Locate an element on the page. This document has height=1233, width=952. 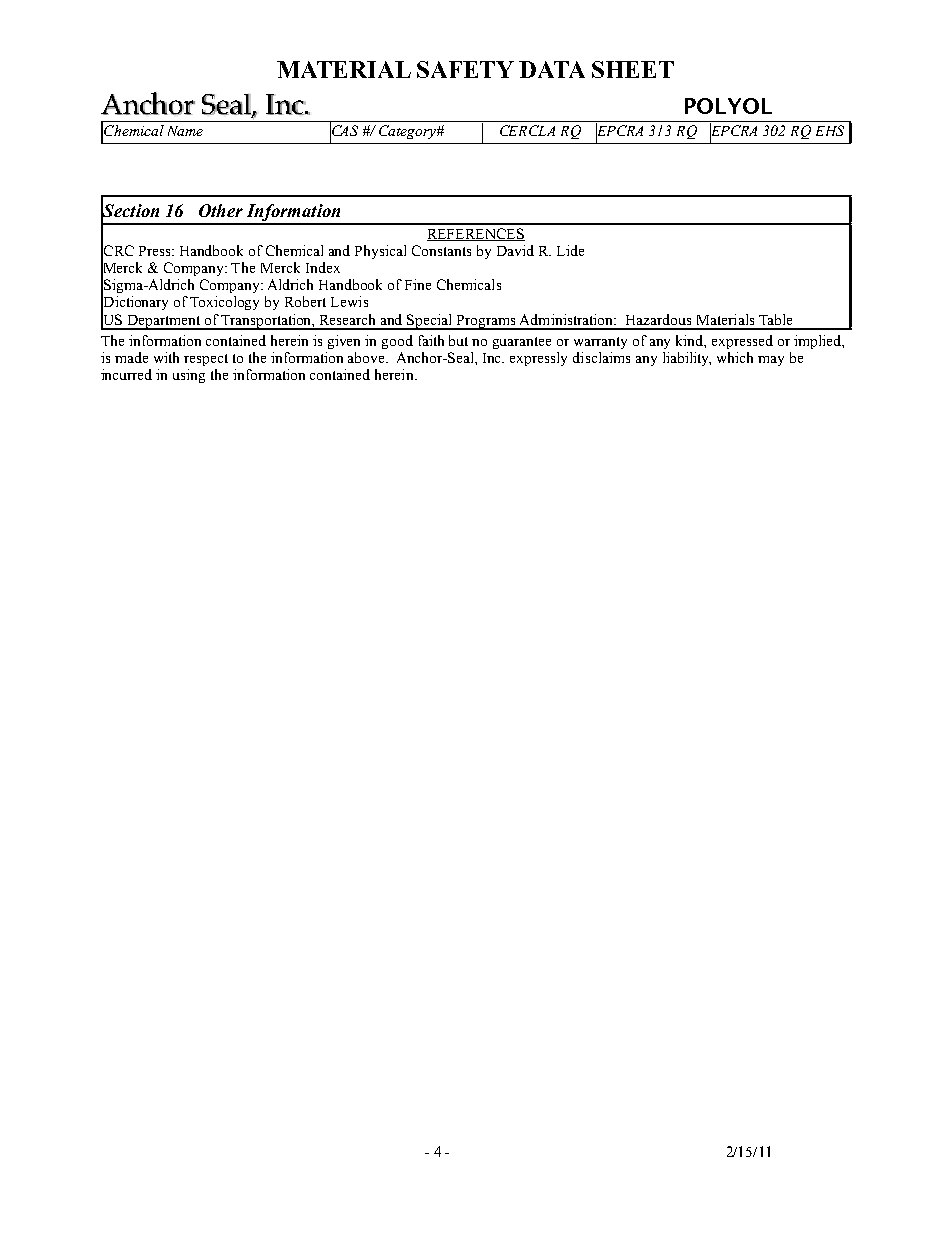
David is located at coordinates (515, 250).
